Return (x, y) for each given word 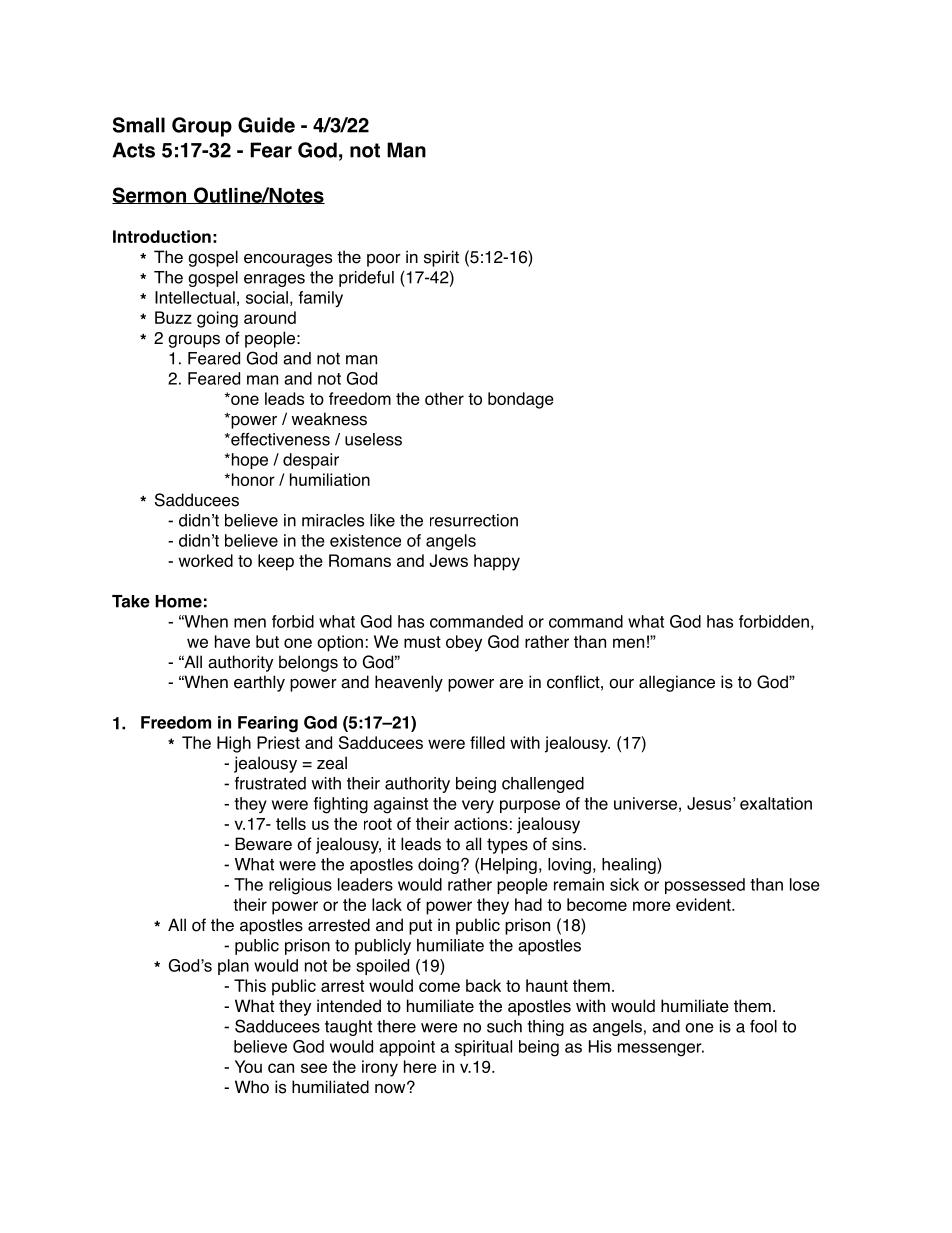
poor (384, 260)
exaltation (776, 803)
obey (464, 643)
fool (763, 1026)
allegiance (677, 683)
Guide (266, 125)
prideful (366, 279)
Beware (263, 844)
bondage (521, 400)
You (248, 1066)
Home (178, 601)
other (444, 398)
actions (481, 823)
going (217, 319)
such (504, 1026)
